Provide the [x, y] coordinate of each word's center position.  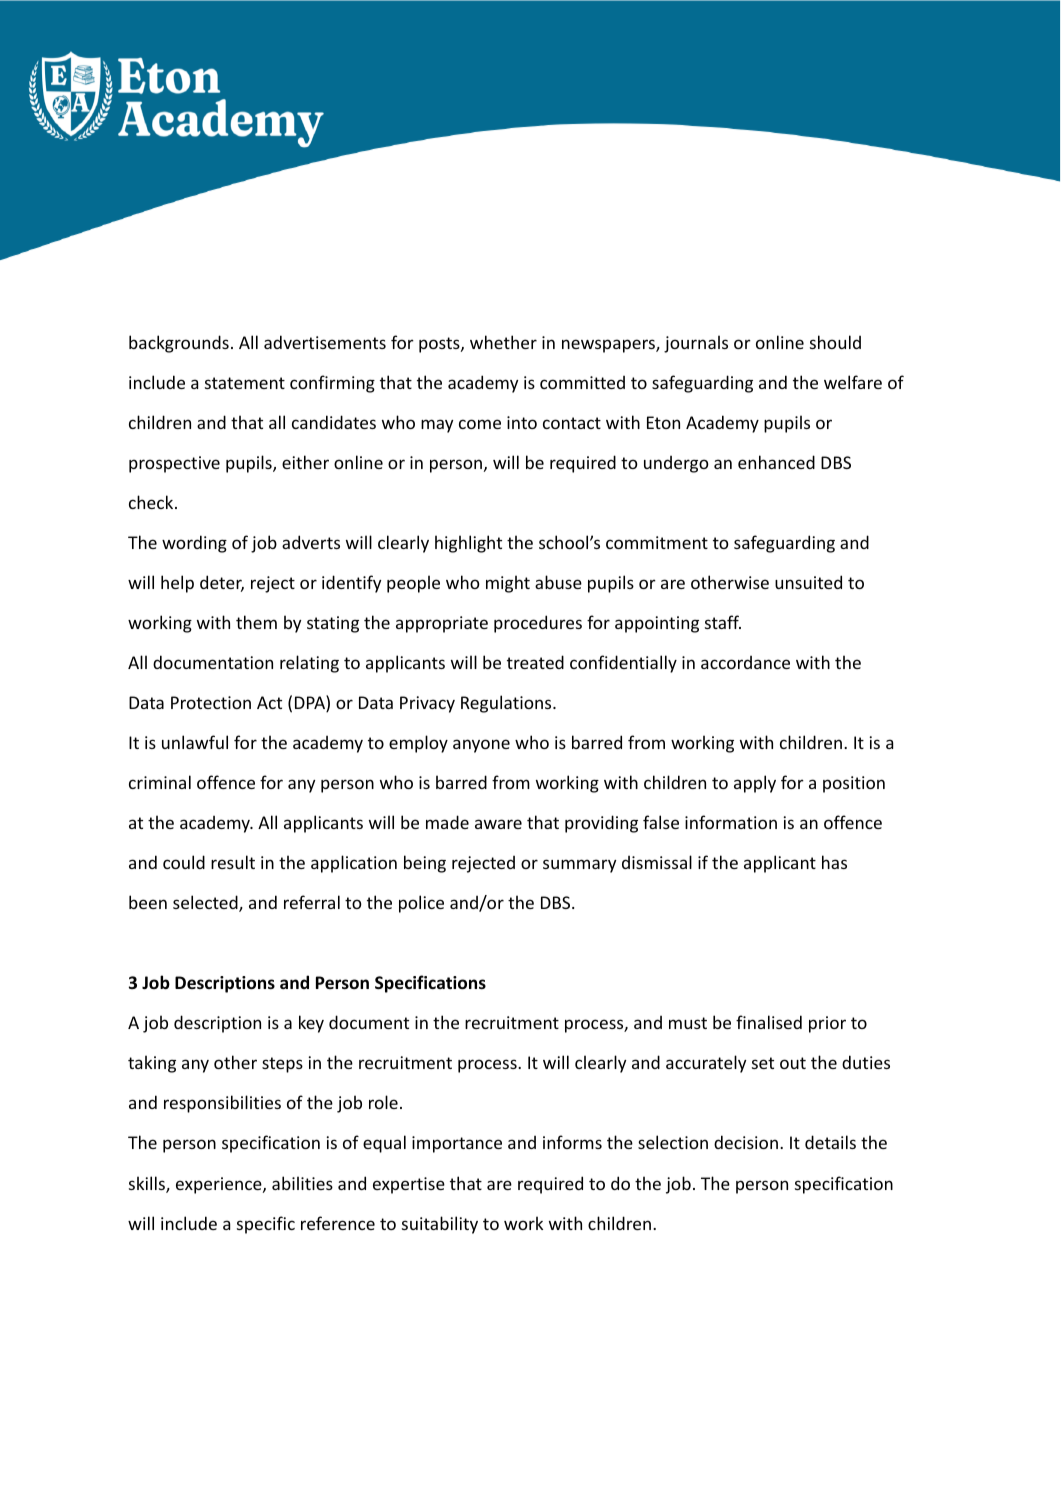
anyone [481, 746]
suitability [440, 1225]
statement [245, 383]
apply [755, 784]
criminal [160, 782]
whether [503, 342]
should [835, 342]
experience [220, 1185]
